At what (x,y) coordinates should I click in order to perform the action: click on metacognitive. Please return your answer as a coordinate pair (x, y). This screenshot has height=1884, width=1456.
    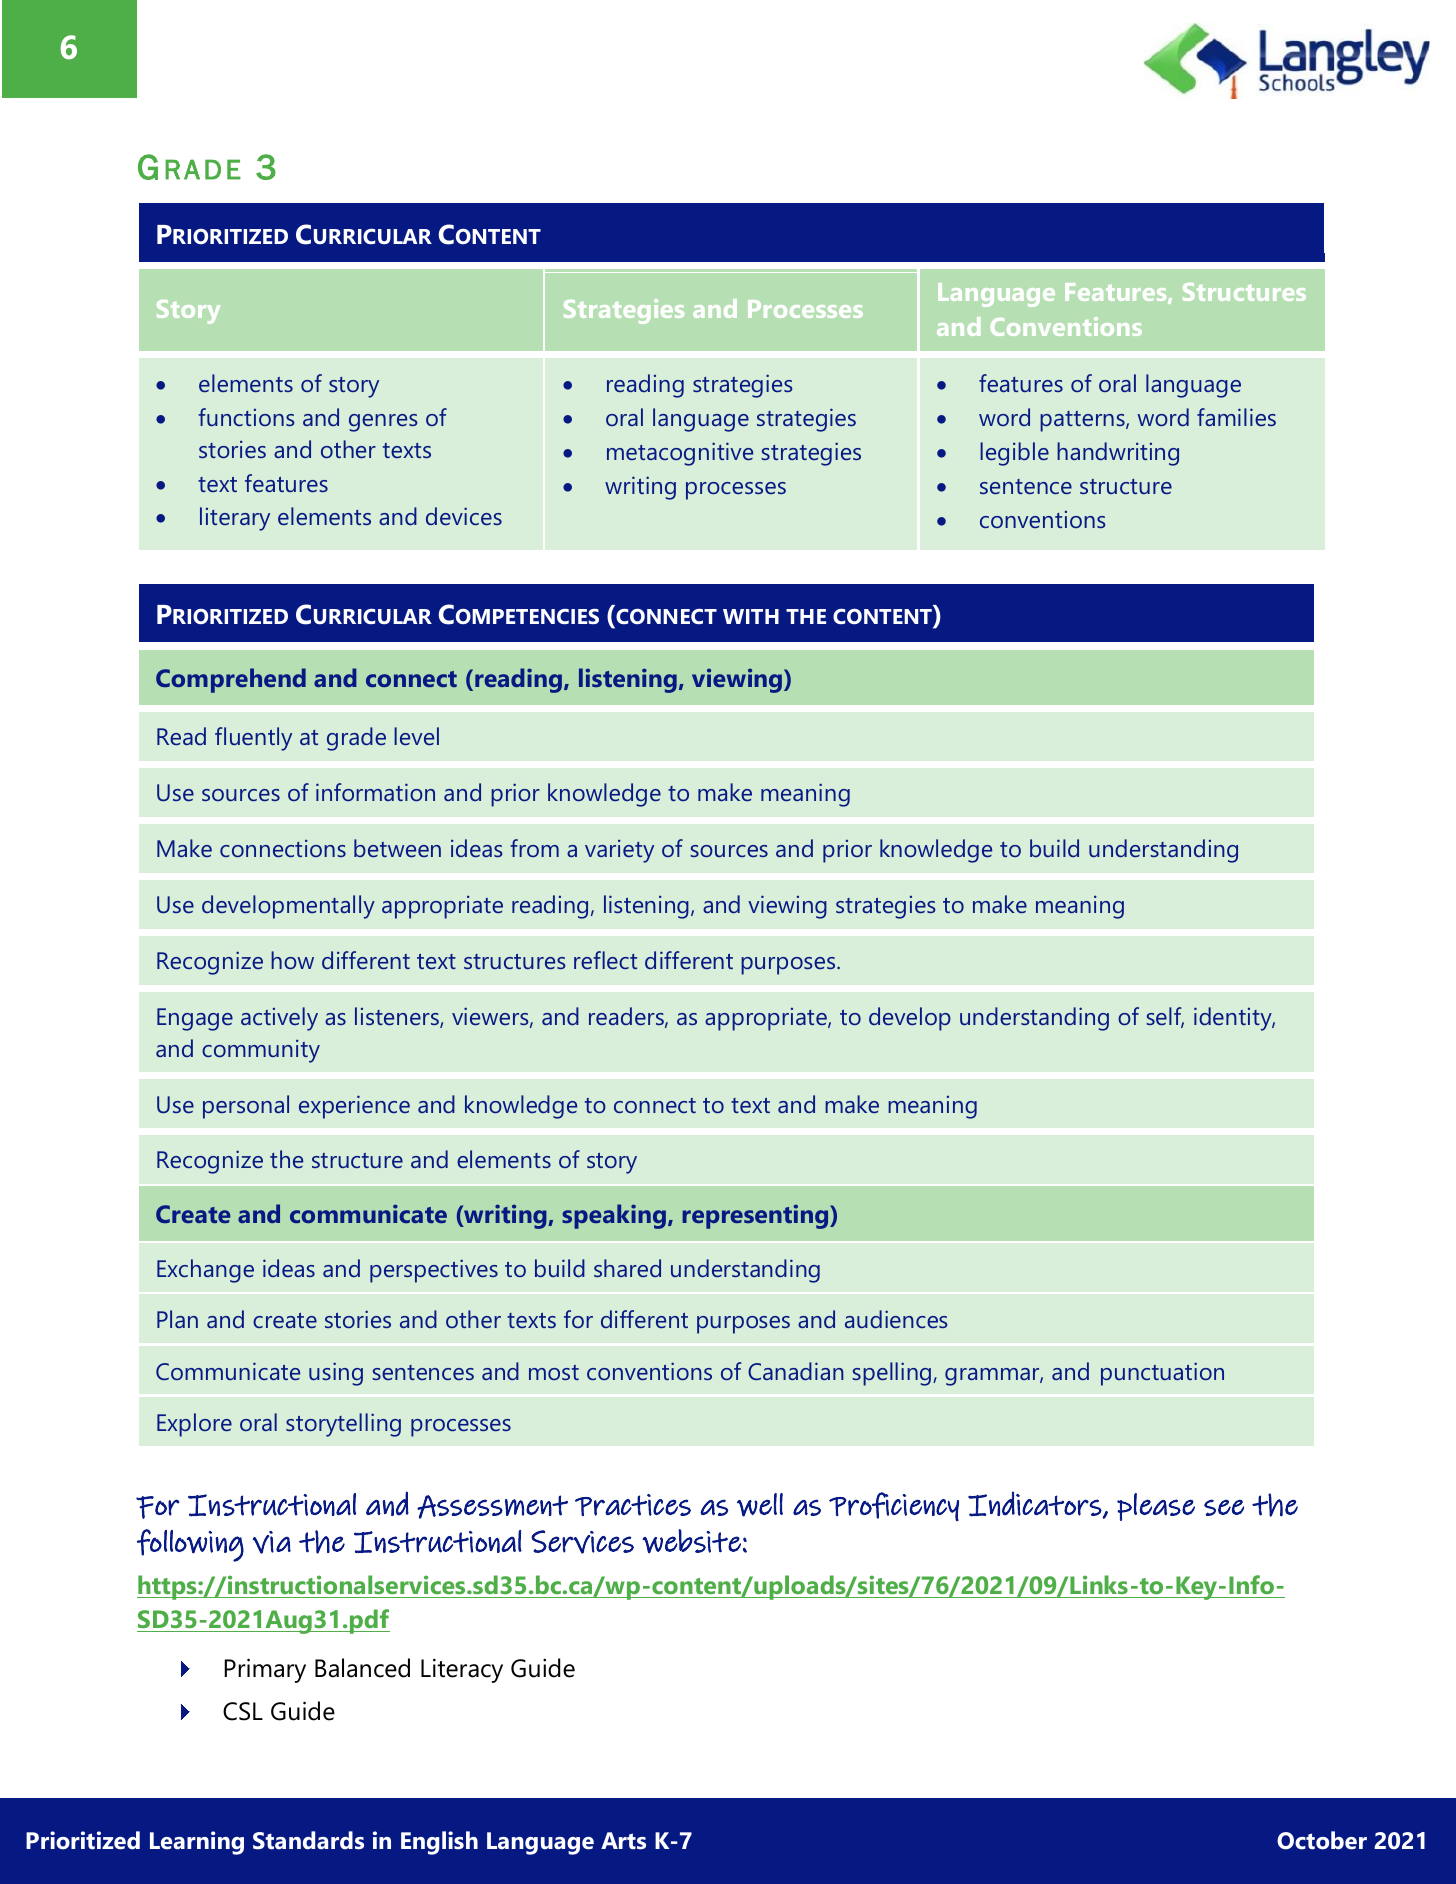
    Looking at the image, I should click on (680, 454).
